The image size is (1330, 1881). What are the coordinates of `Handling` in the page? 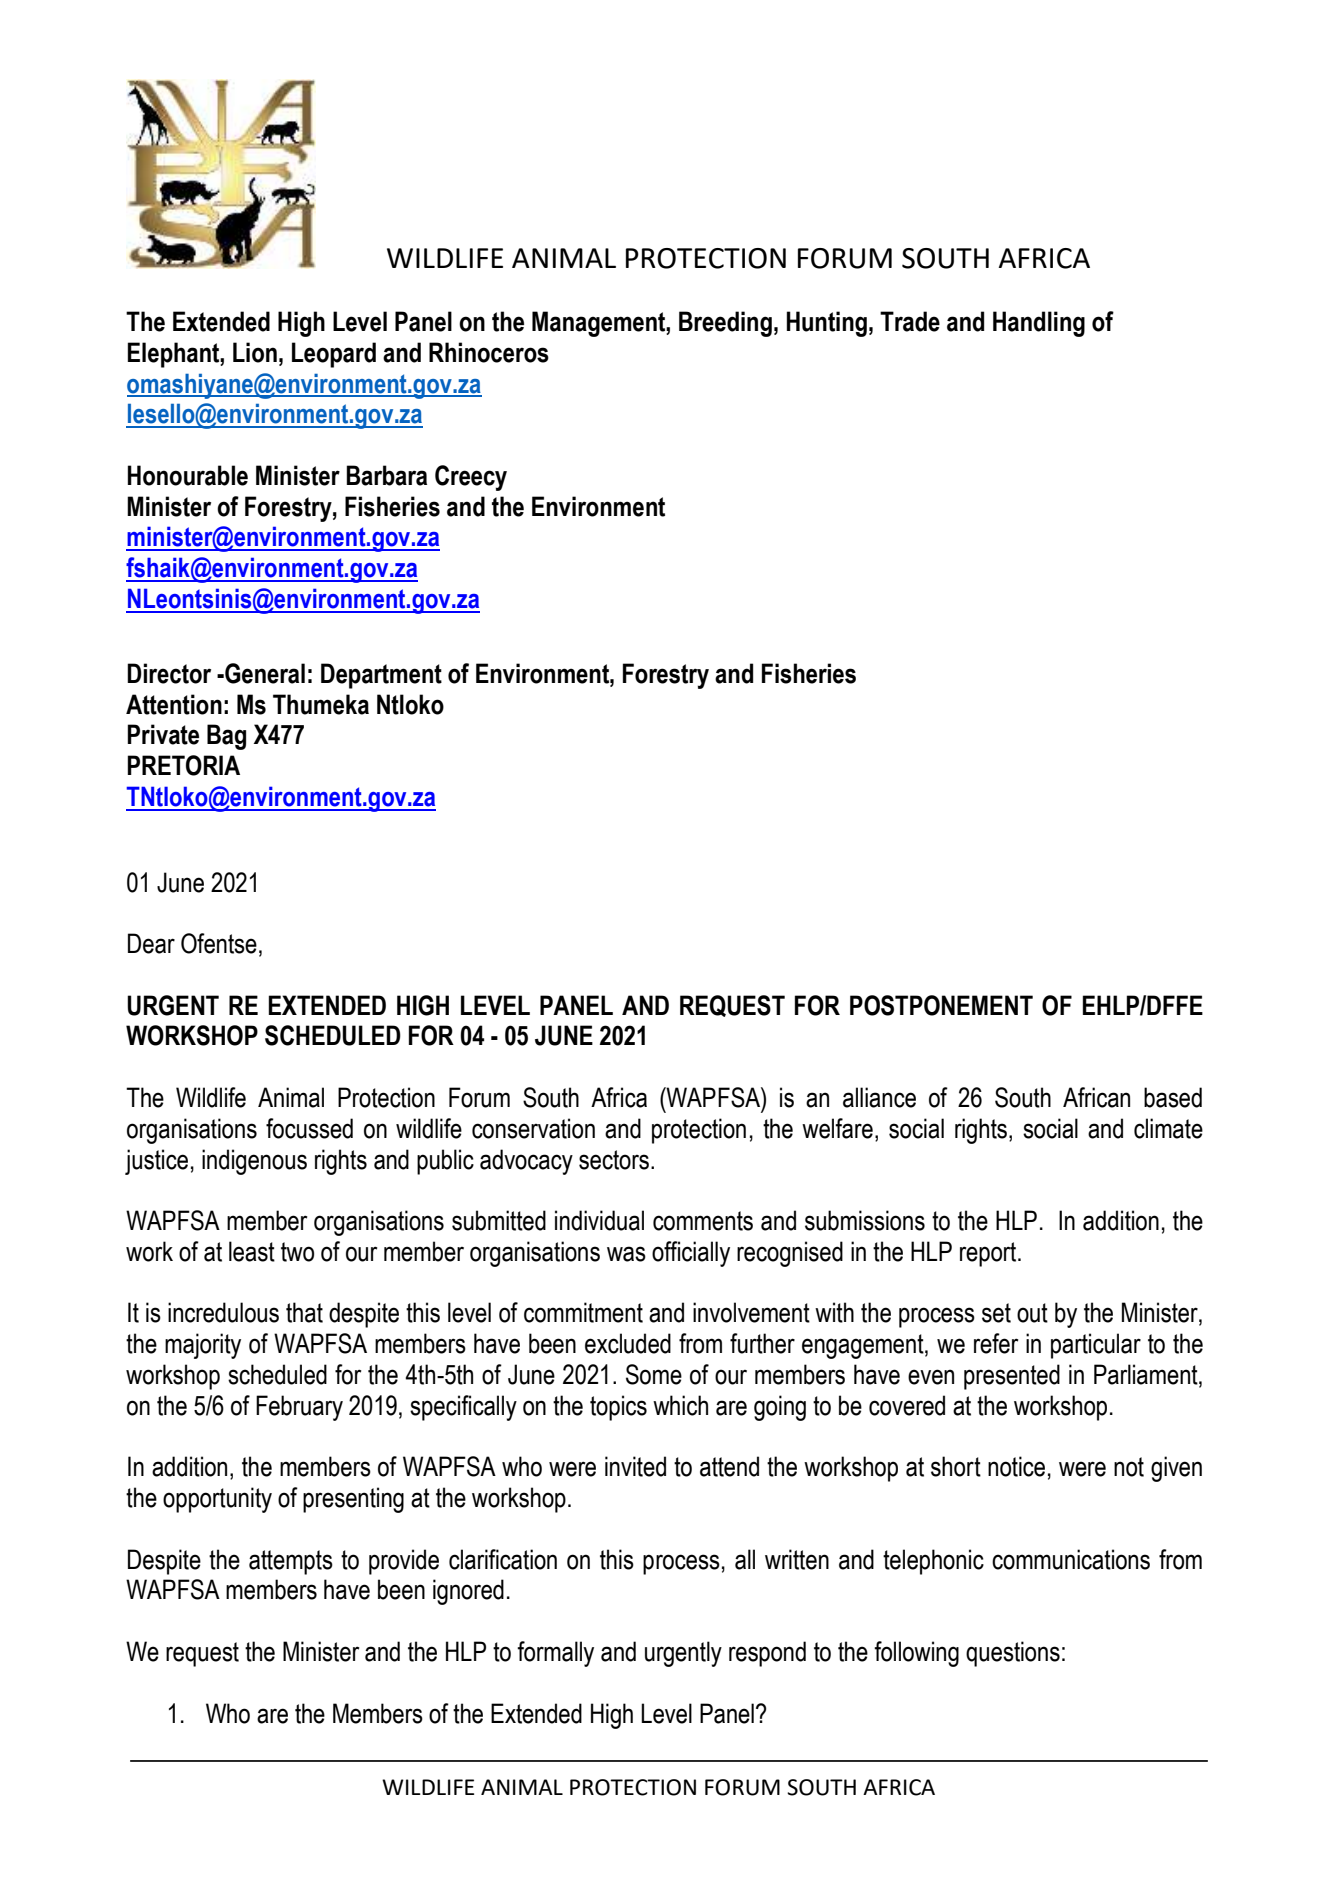 It's located at (1039, 324).
